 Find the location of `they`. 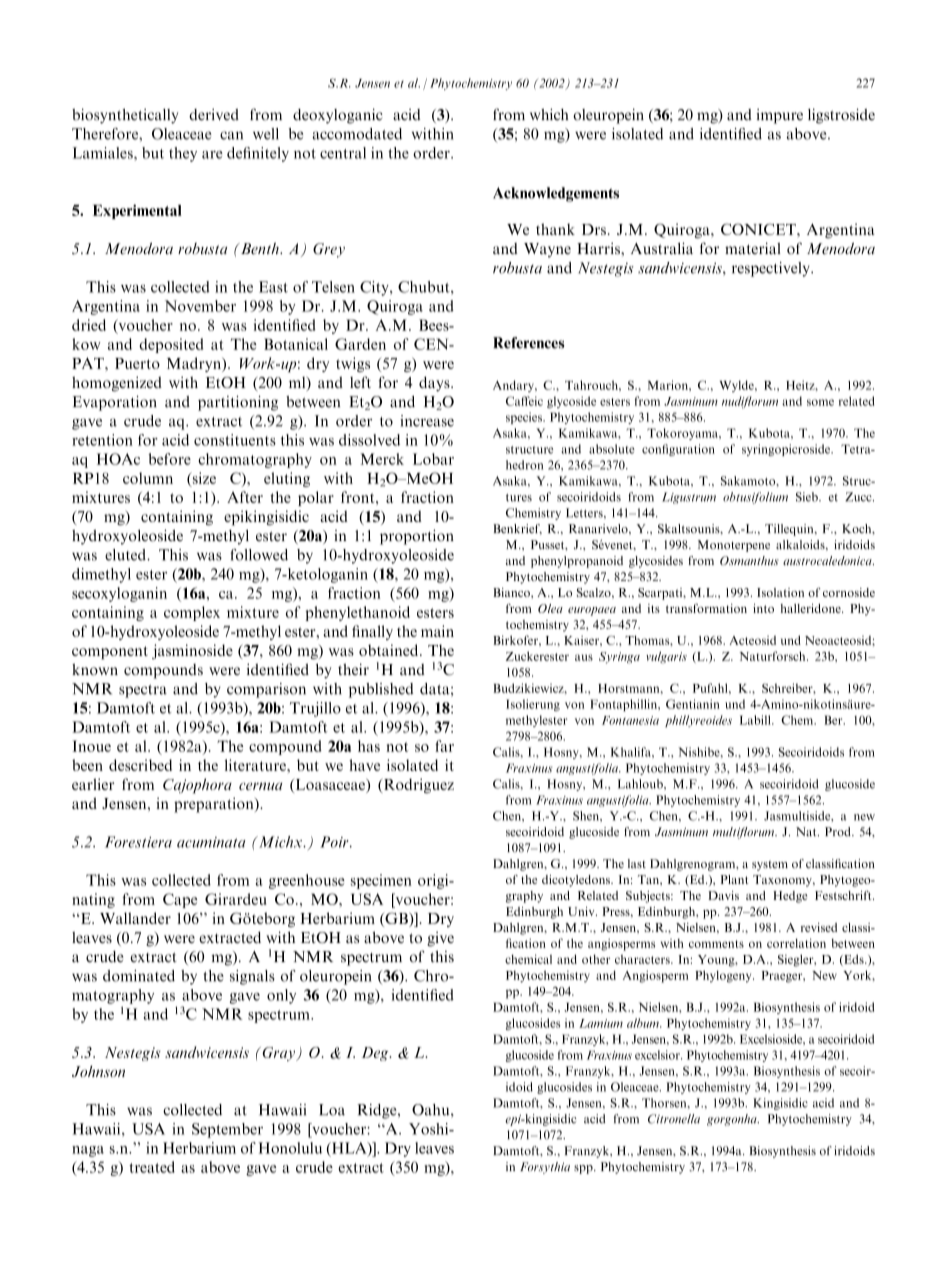

they is located at coordinates (183, 154).
